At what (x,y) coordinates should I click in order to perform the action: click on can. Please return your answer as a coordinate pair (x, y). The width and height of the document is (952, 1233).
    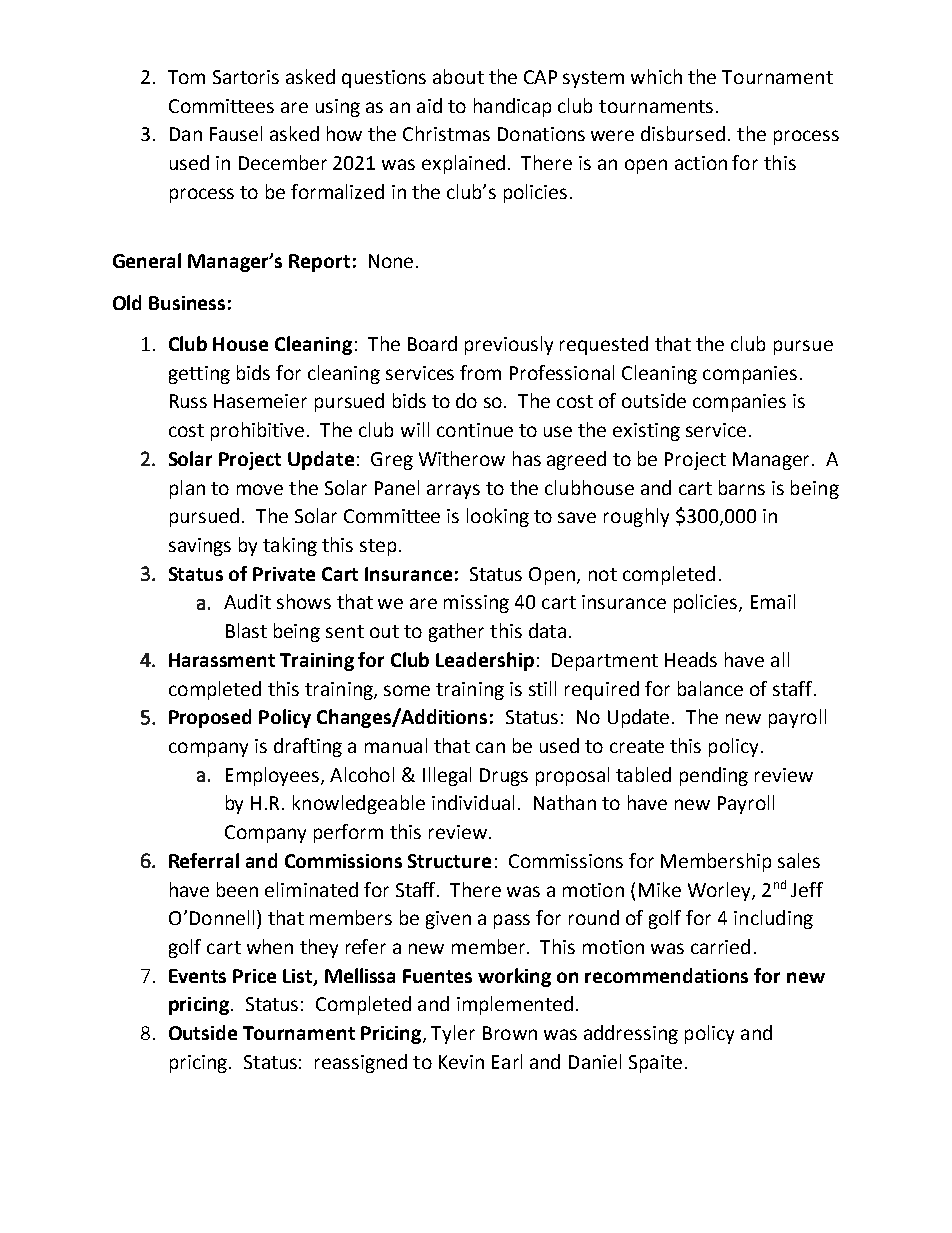
    Looking at the image, I should click on (490, 747).
